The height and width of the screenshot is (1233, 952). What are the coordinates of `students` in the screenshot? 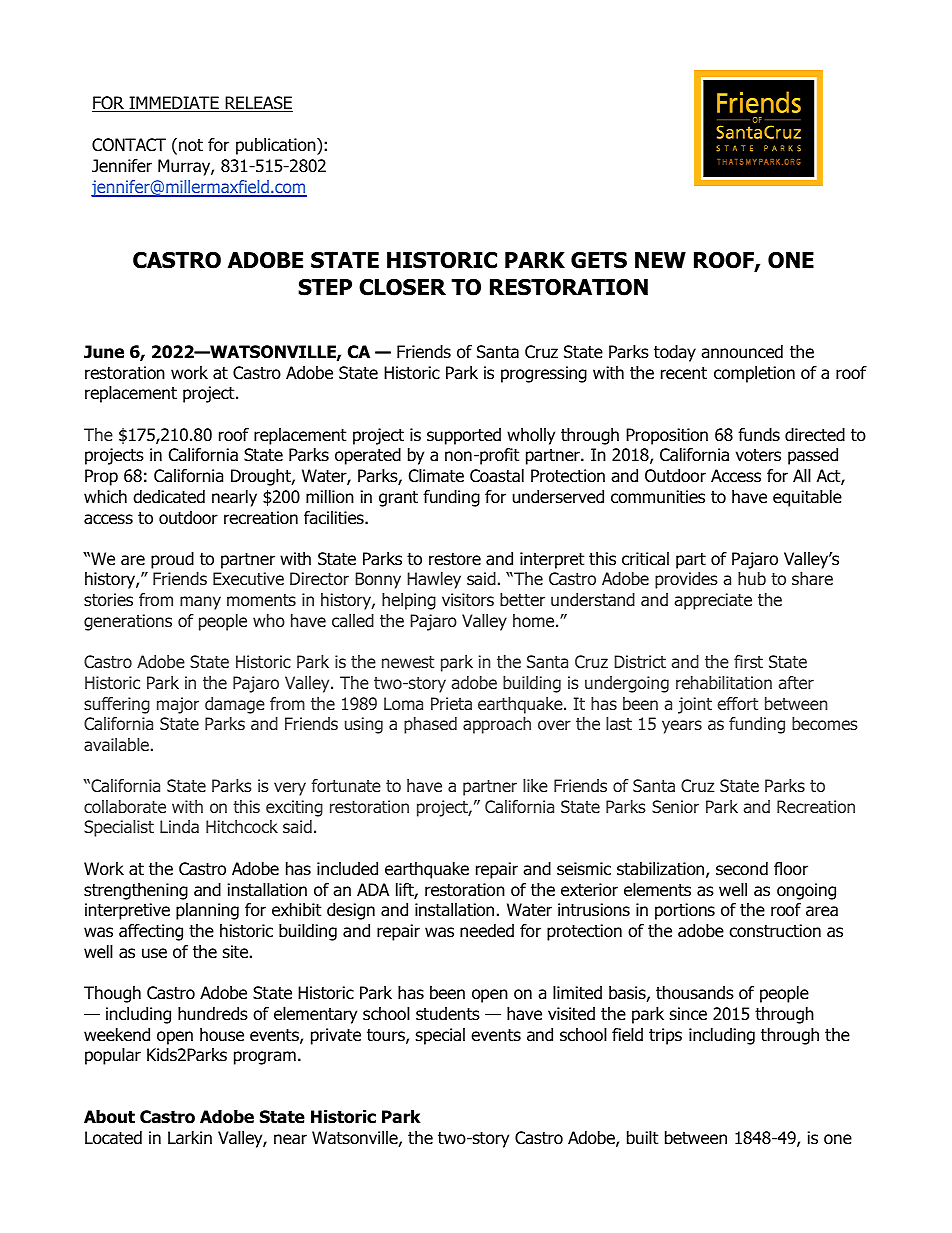 It's located at (448, 1014).
